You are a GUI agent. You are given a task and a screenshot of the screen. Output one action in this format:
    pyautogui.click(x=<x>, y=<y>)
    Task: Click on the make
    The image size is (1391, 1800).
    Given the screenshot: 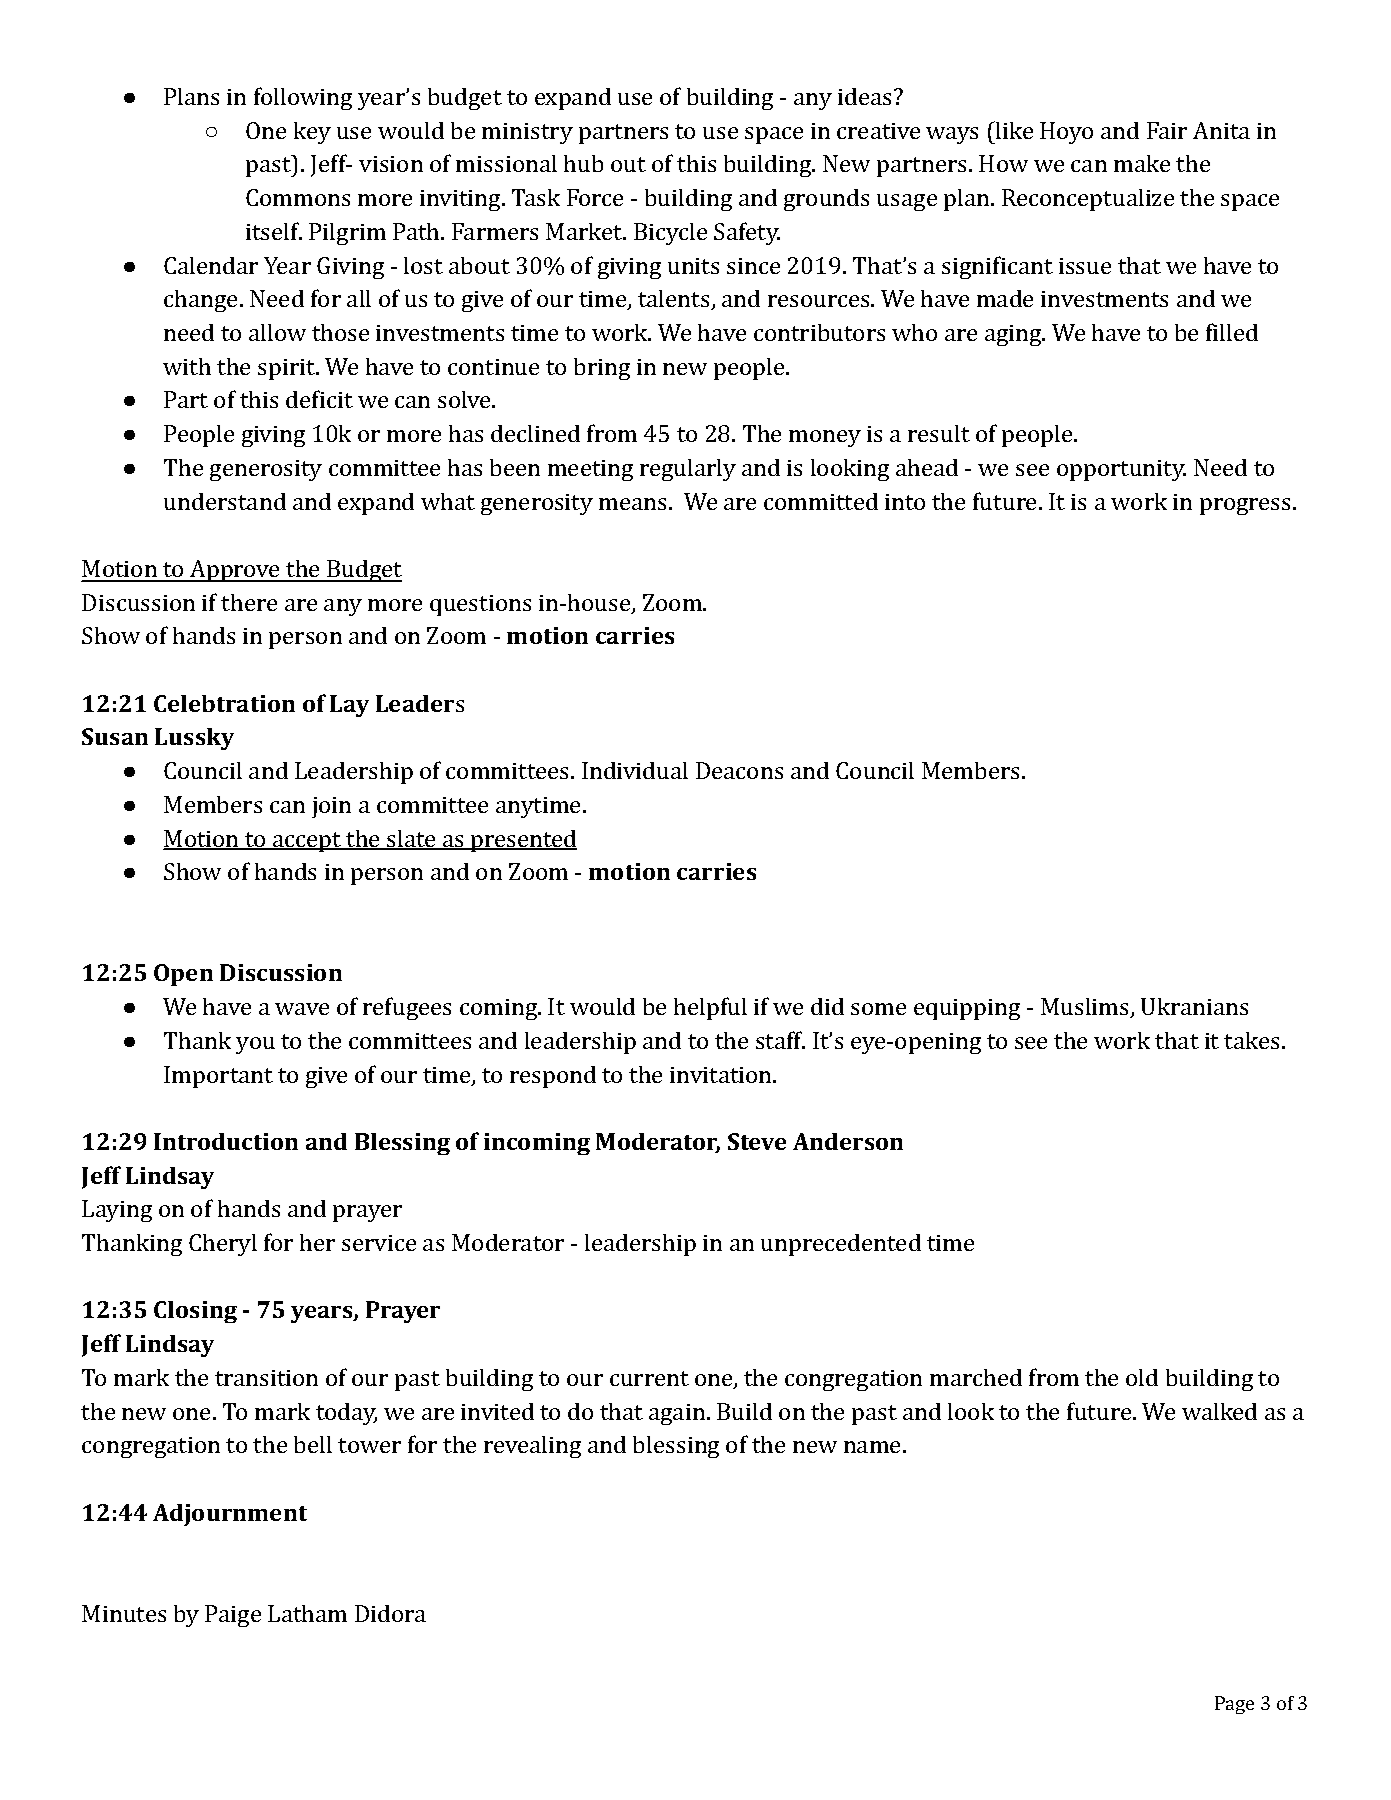 What is the action you would take?
    pyautogui.click(x=1142, y=163)
